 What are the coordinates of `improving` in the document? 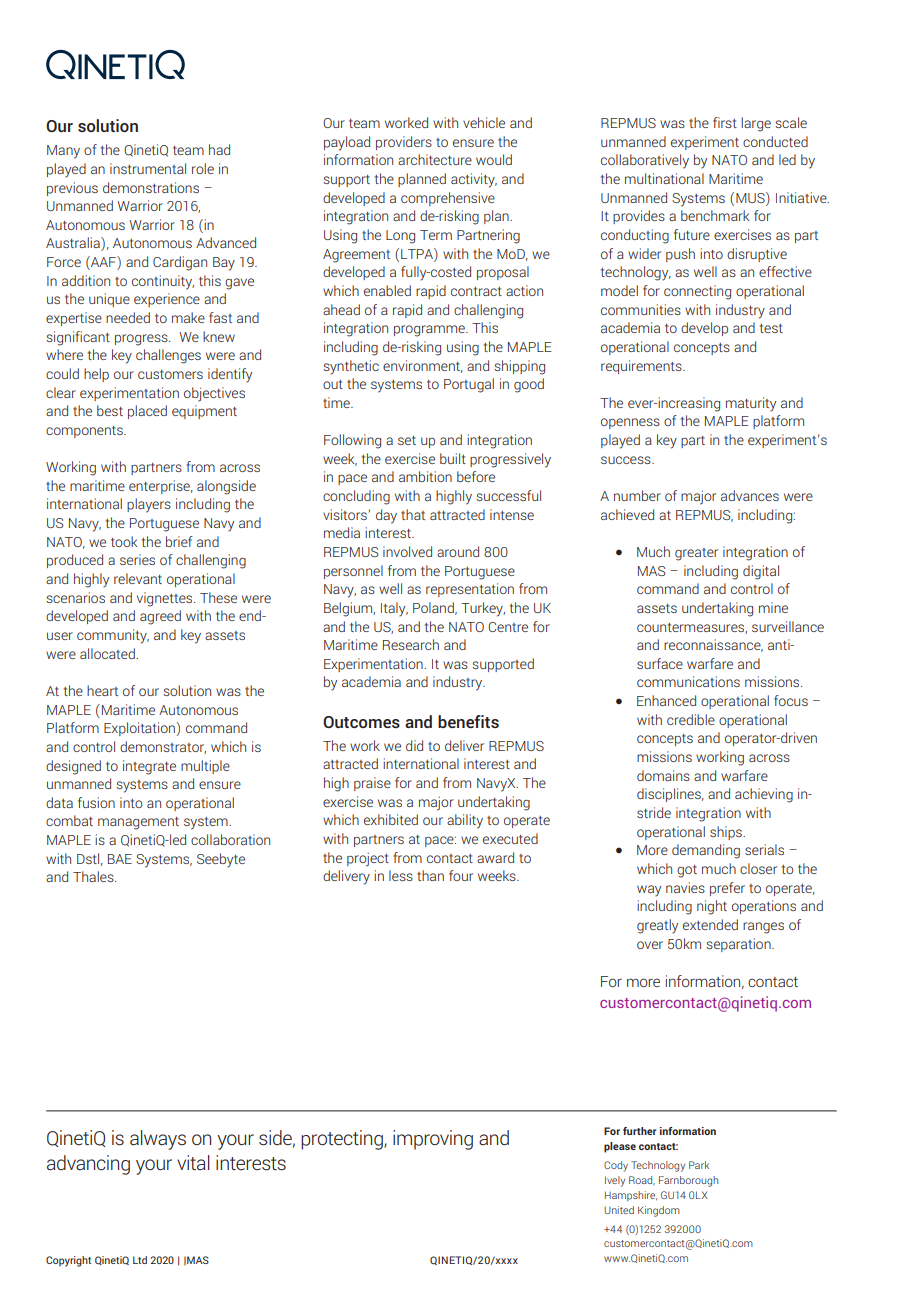 It's located at (433, 1140).
